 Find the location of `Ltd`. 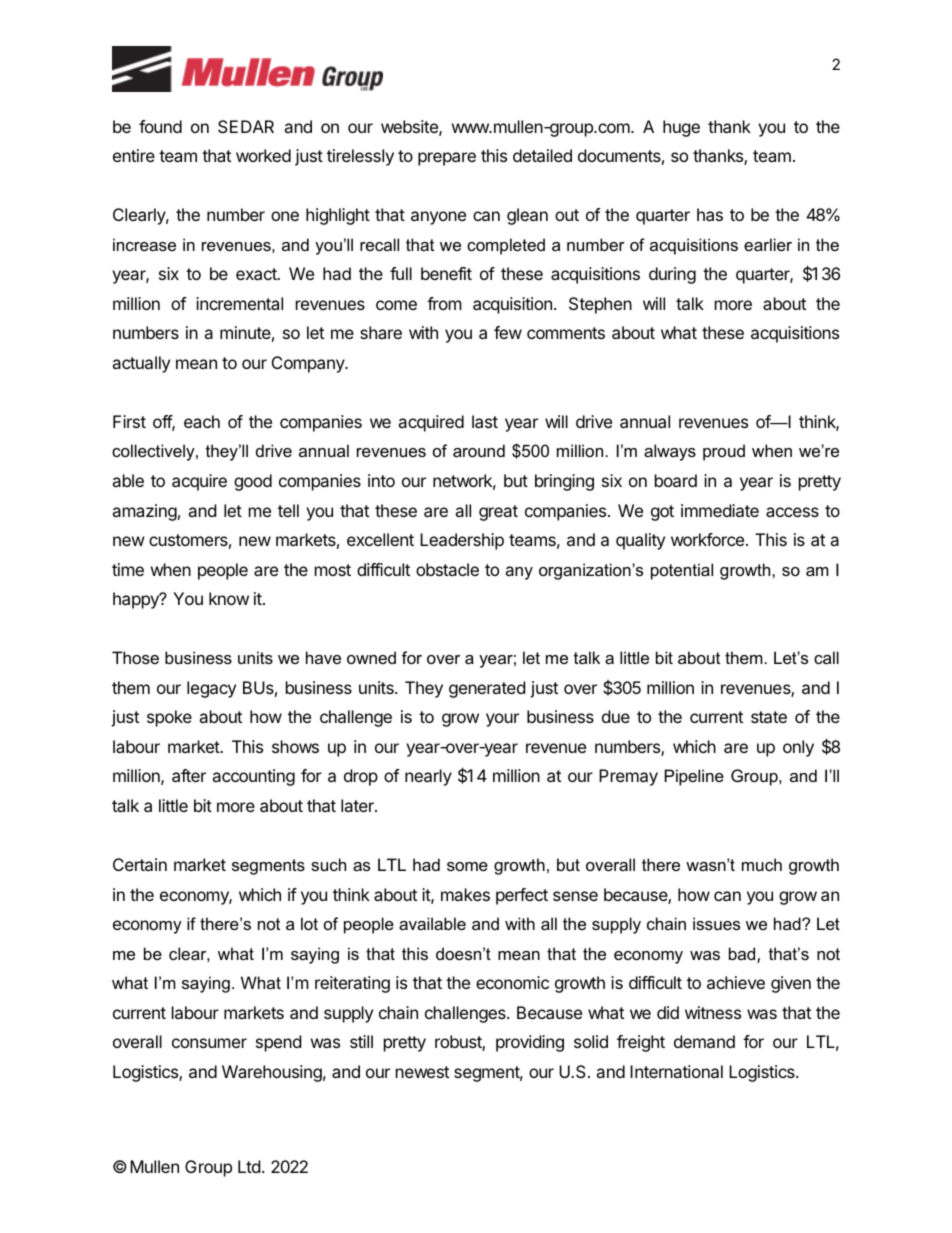

Ltd is located at coordinates (249, 1166).
